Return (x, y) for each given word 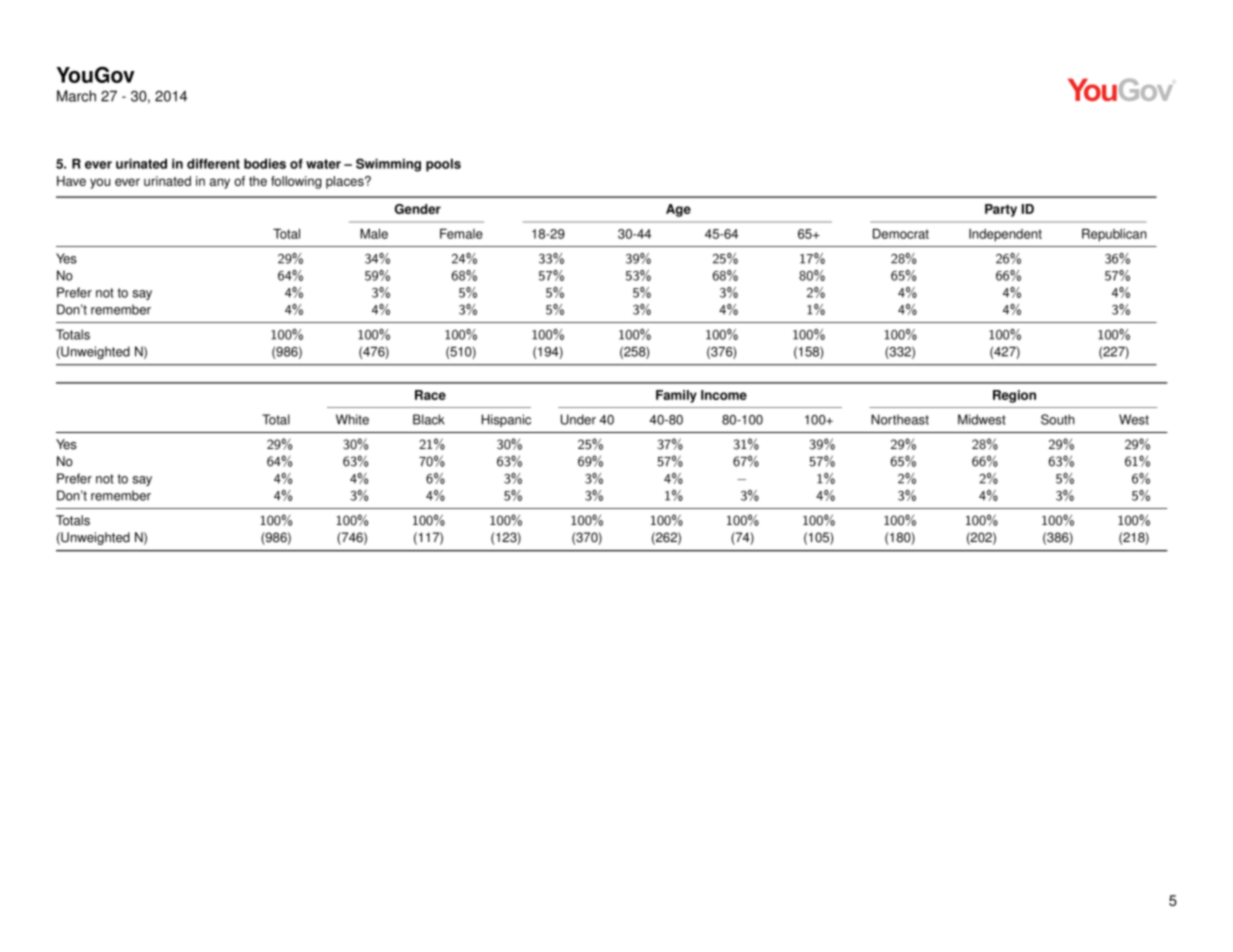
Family (676, 396)
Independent (1005, 235)
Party (1001, 210)
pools (443, 165)
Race (430, 395)
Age (678, 210)
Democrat (901, 234)
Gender (418, 209)
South (1058, 419)
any (220, 183)
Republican (1114, 235)
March (76, 96)
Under (578, 419)
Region (1014, 396)
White (352, 419)
